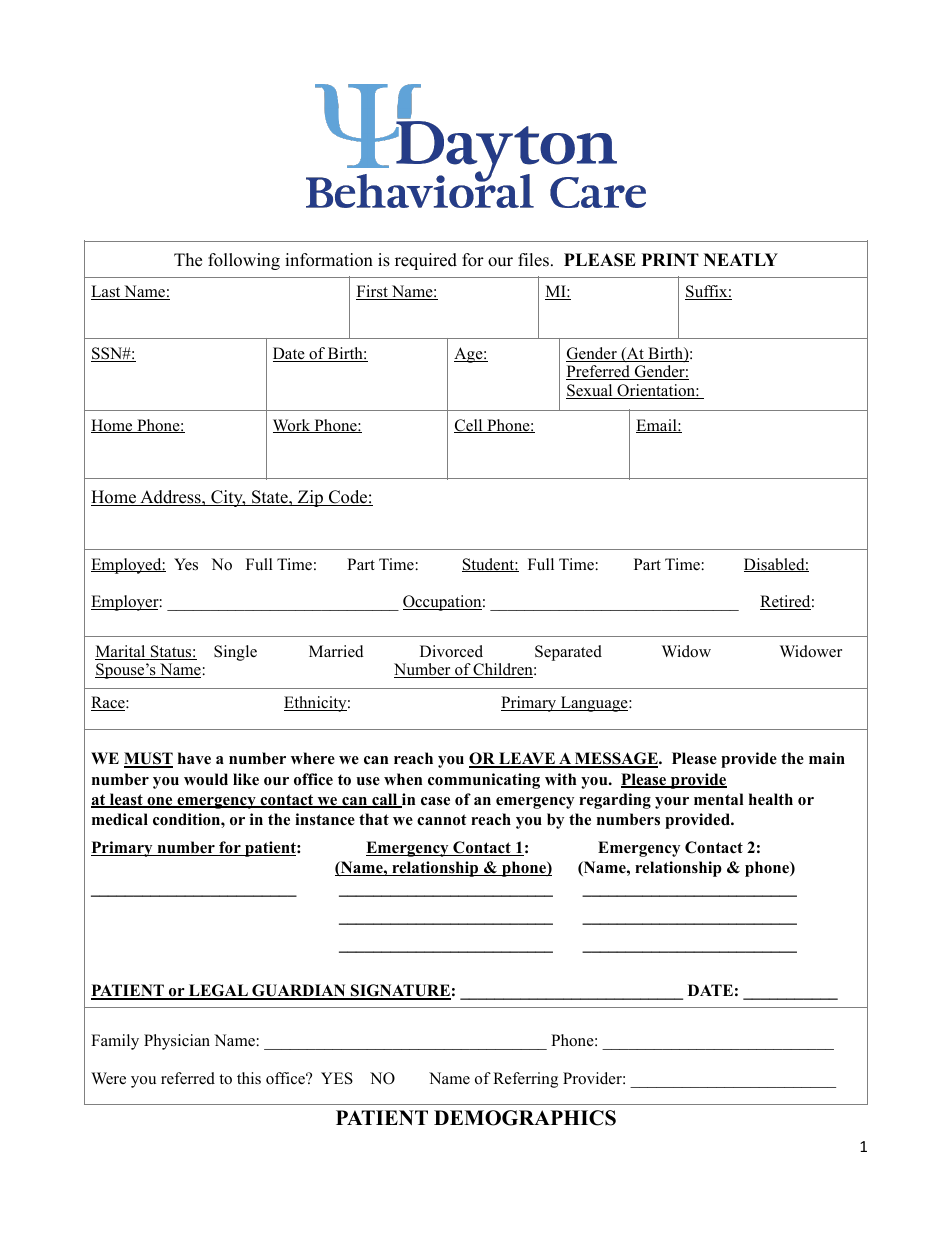 This screenshot has height=1233, width=952. Describe the element at coordinates (451, 651) in the screenshot. I see `Divorced` at that location.
